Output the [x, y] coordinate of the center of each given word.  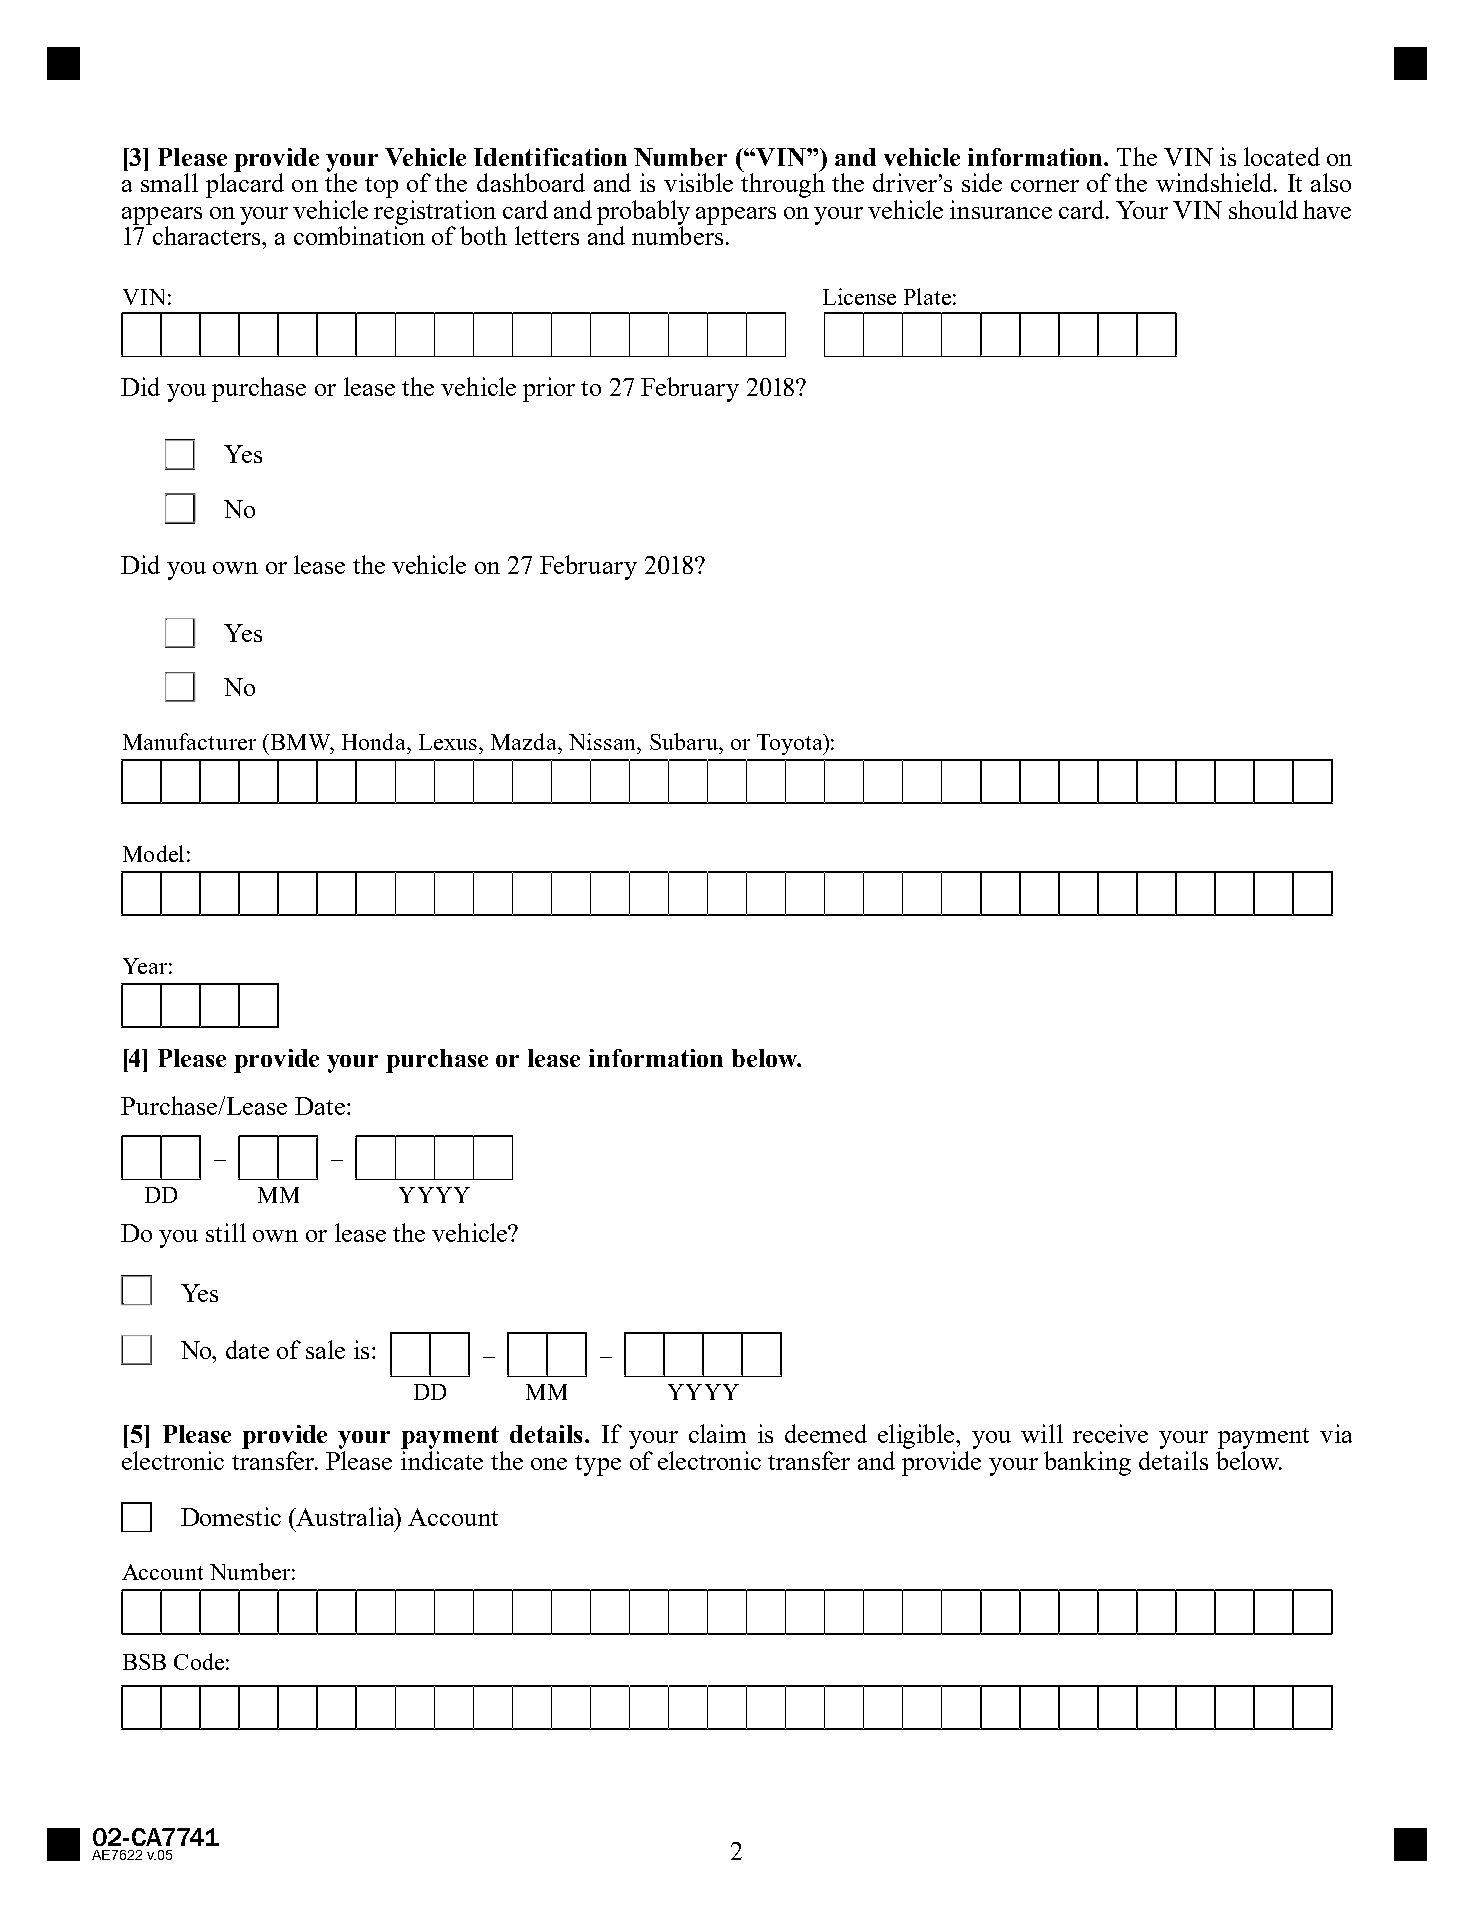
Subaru [685, 741]
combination [359, 234]
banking [1087, 1463]
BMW [302, 743]
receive [1110, 1433]
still [226, 1232]
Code [199, 1661]
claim [717, 1433]
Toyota [791, 744]
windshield [1215, 182]
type [598, 1465]
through [783, 184]
